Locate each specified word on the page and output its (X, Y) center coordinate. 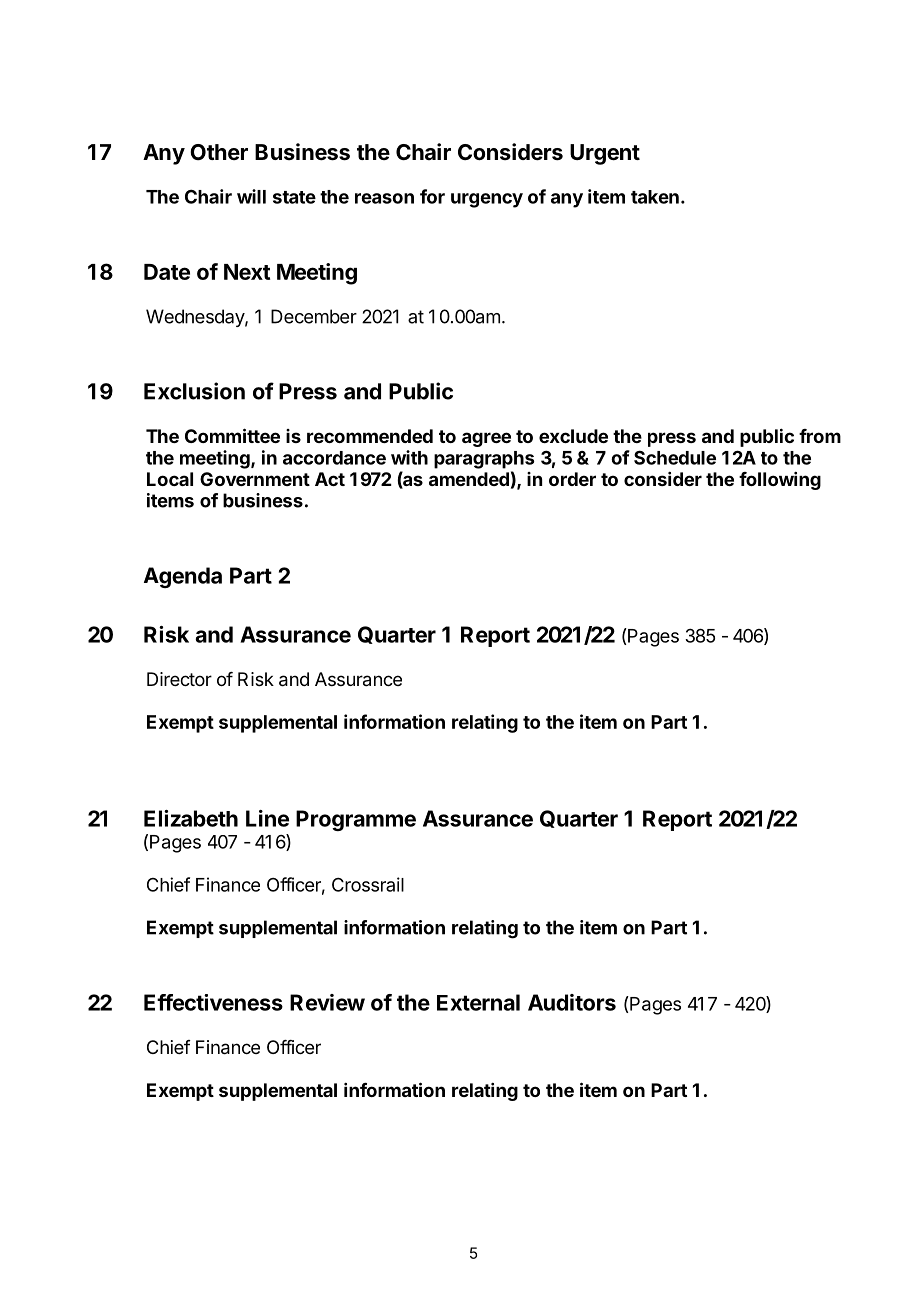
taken (655, 197)
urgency (487, 200)
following (780, 481)
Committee (232, 435)
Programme (356, 820)
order (572, 479)
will (251, 196)
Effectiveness (213, 1002)
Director (179, 679)
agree (486, 439)
